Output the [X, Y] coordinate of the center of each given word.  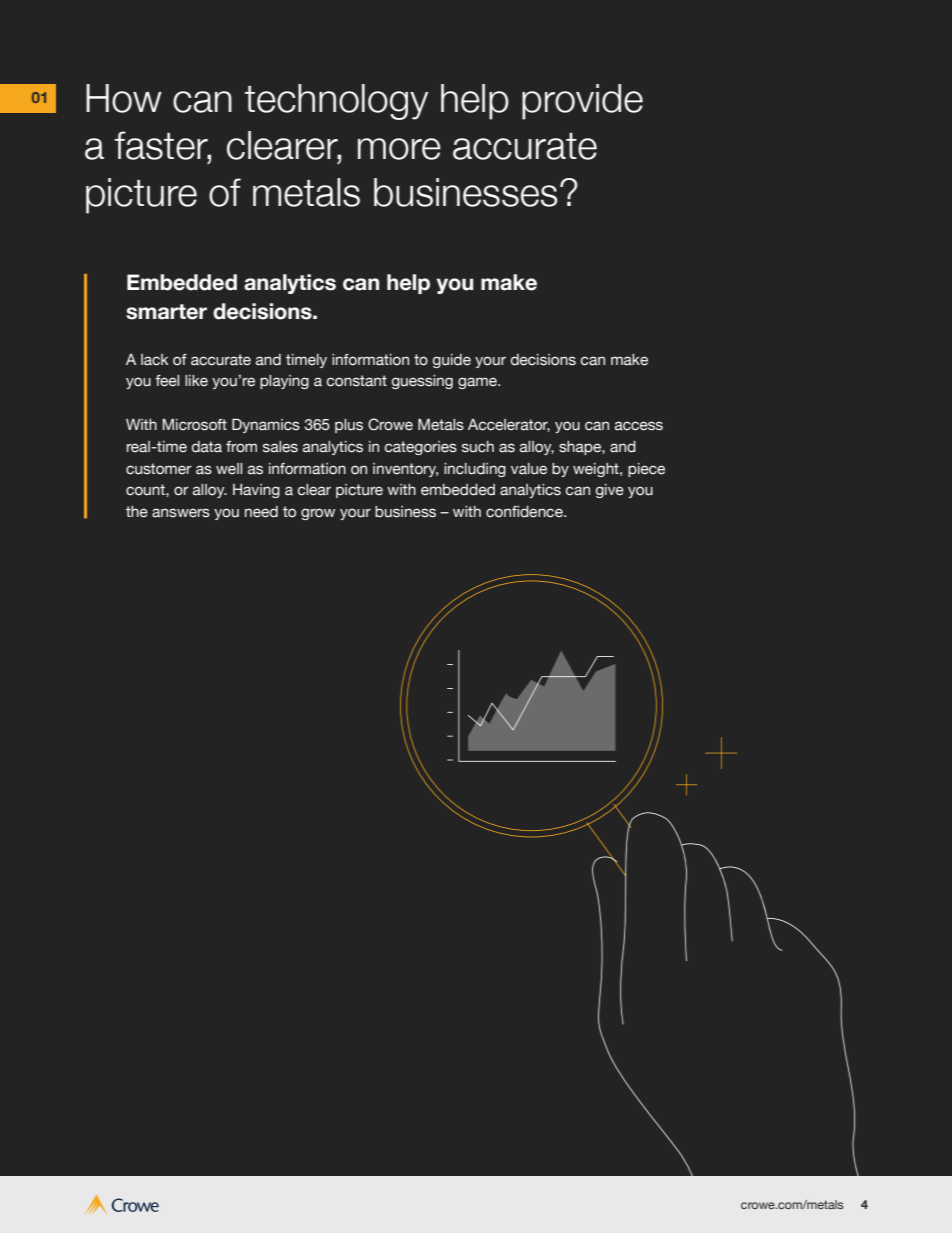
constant [357, 381]
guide [452, 361]
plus [349, 426]
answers [181, 513]
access [639, 426]
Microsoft [195, 425]
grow [318, 514]
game [478, 383]
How [124, 98]
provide [582, 102]
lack [154, 360]
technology [336, 102]
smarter [166, 312]
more [399, 149]
